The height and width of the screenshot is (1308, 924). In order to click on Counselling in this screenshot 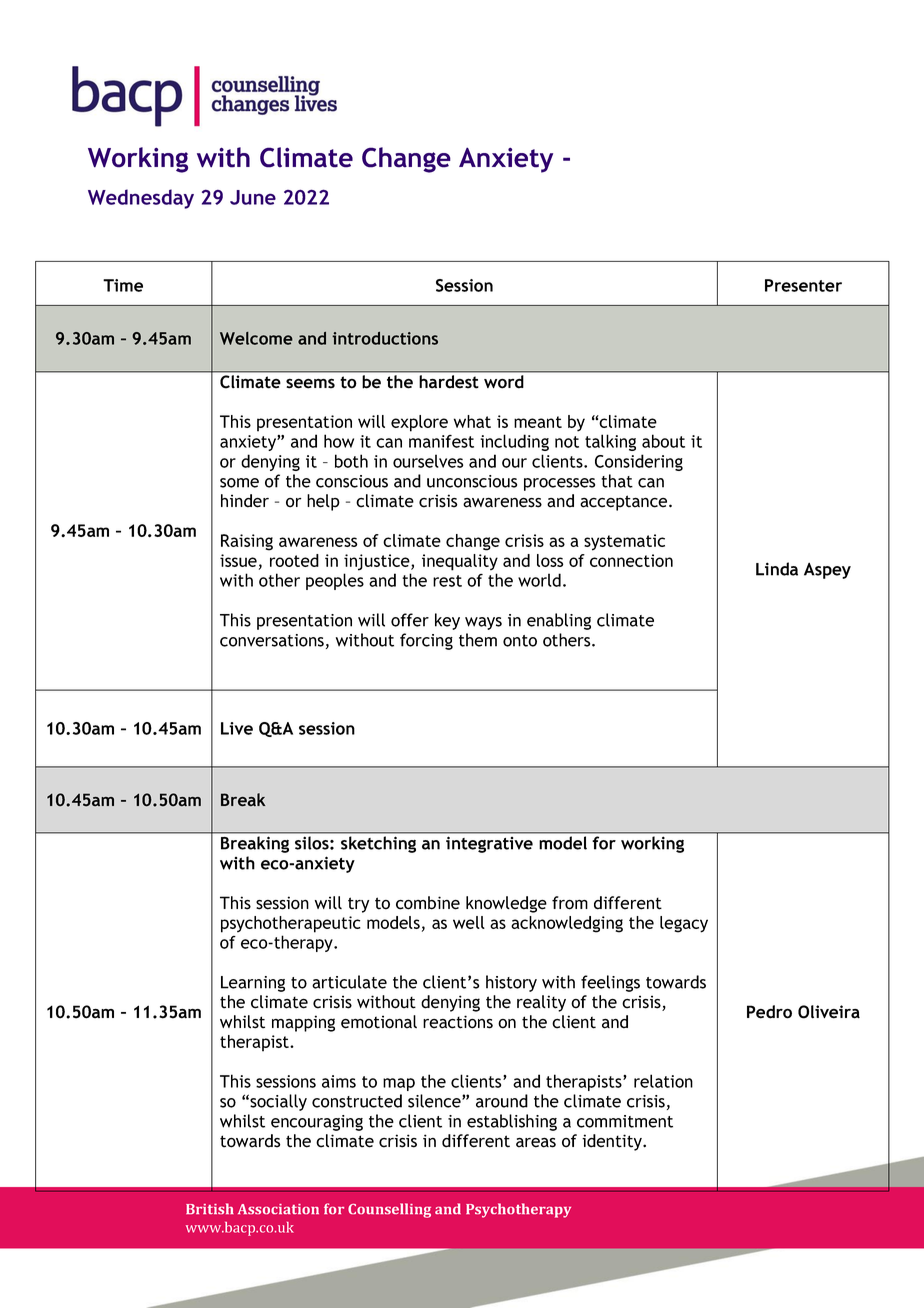, I will do `click(389, 1210)`.
